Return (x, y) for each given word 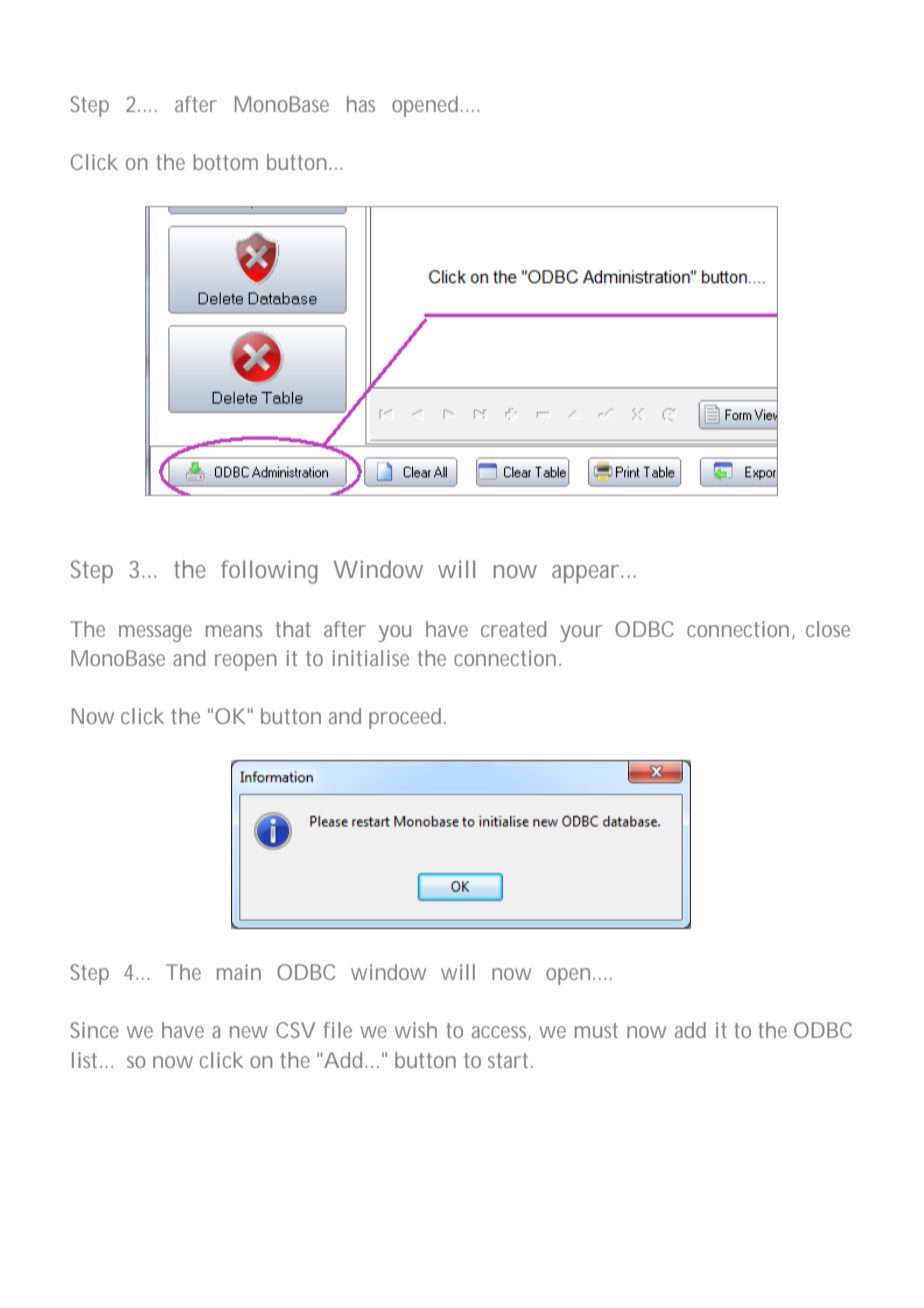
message (155, 633)
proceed (405, 718)
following (269, 572)
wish (416, 1030)
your (581, 633)
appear (587, 574)
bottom (226, 162)
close (828, 629)
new (249, 1032)
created (513, 629)
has (361, 104)
